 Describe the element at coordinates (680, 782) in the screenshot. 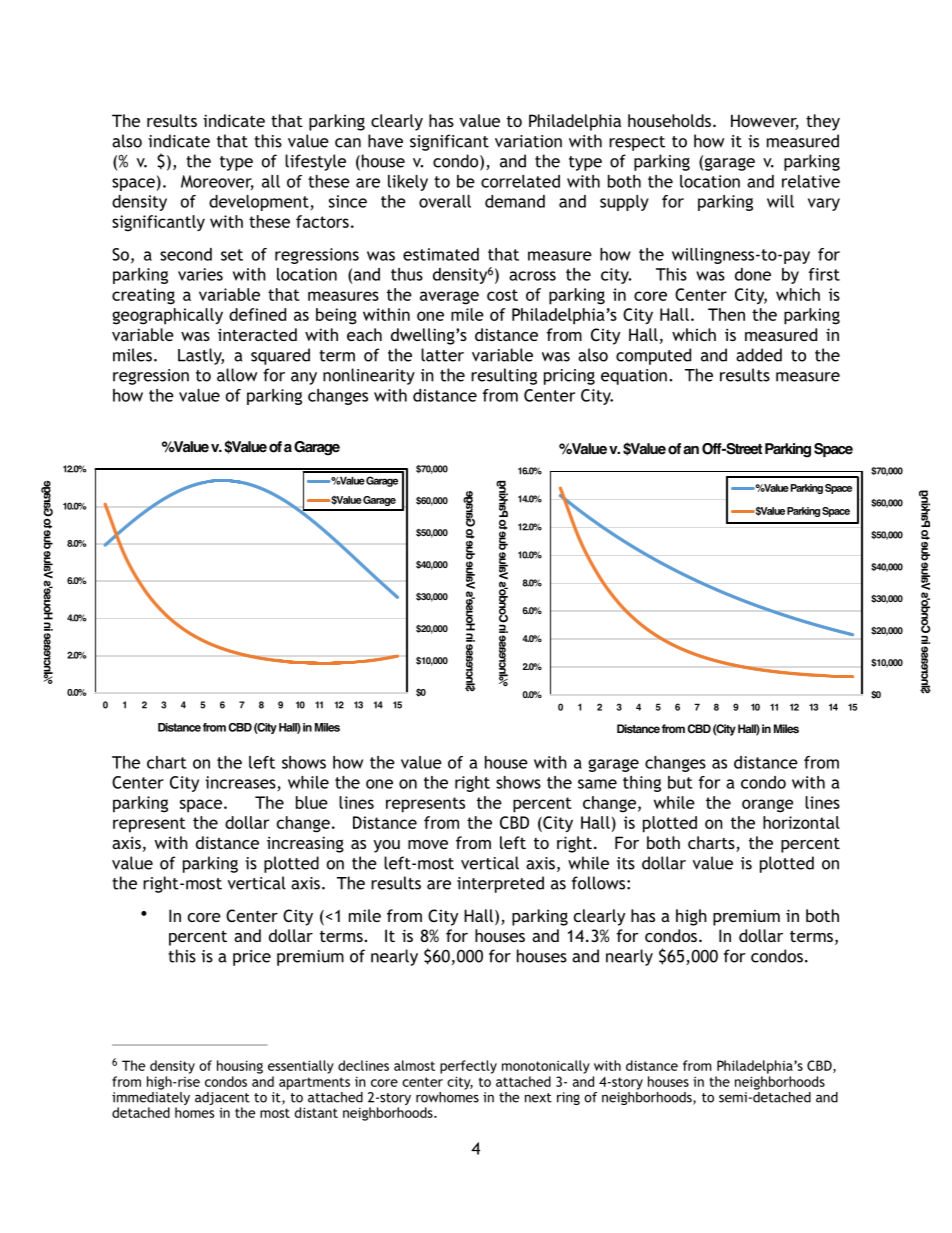

I see `but` at that location.
